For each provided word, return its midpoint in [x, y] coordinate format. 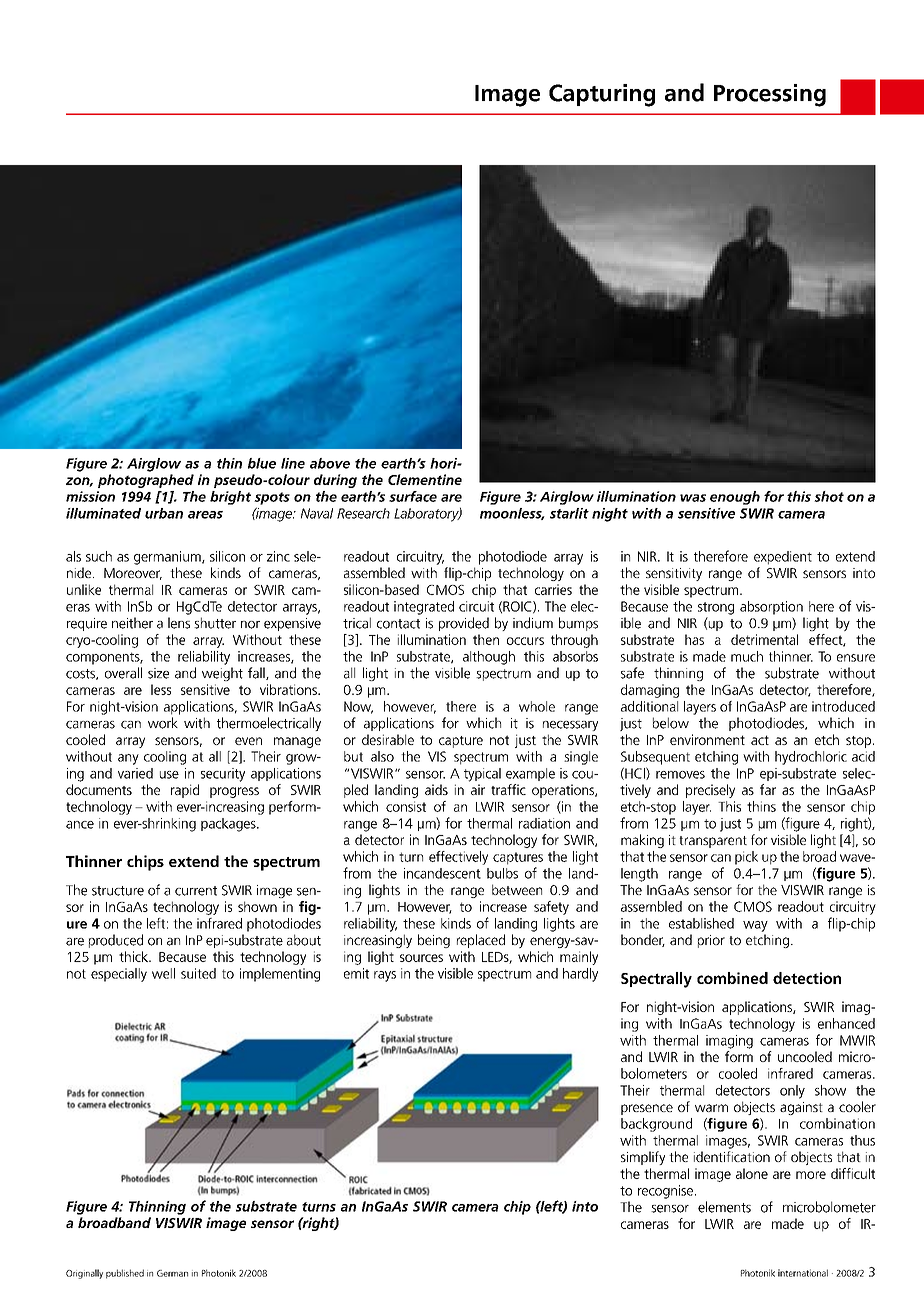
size [158, 673]
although [489, 658]
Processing [770, 95]
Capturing [602, 95]
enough [735, 498]
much [747, 656]
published [125, 1274]
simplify [643, 1158]
